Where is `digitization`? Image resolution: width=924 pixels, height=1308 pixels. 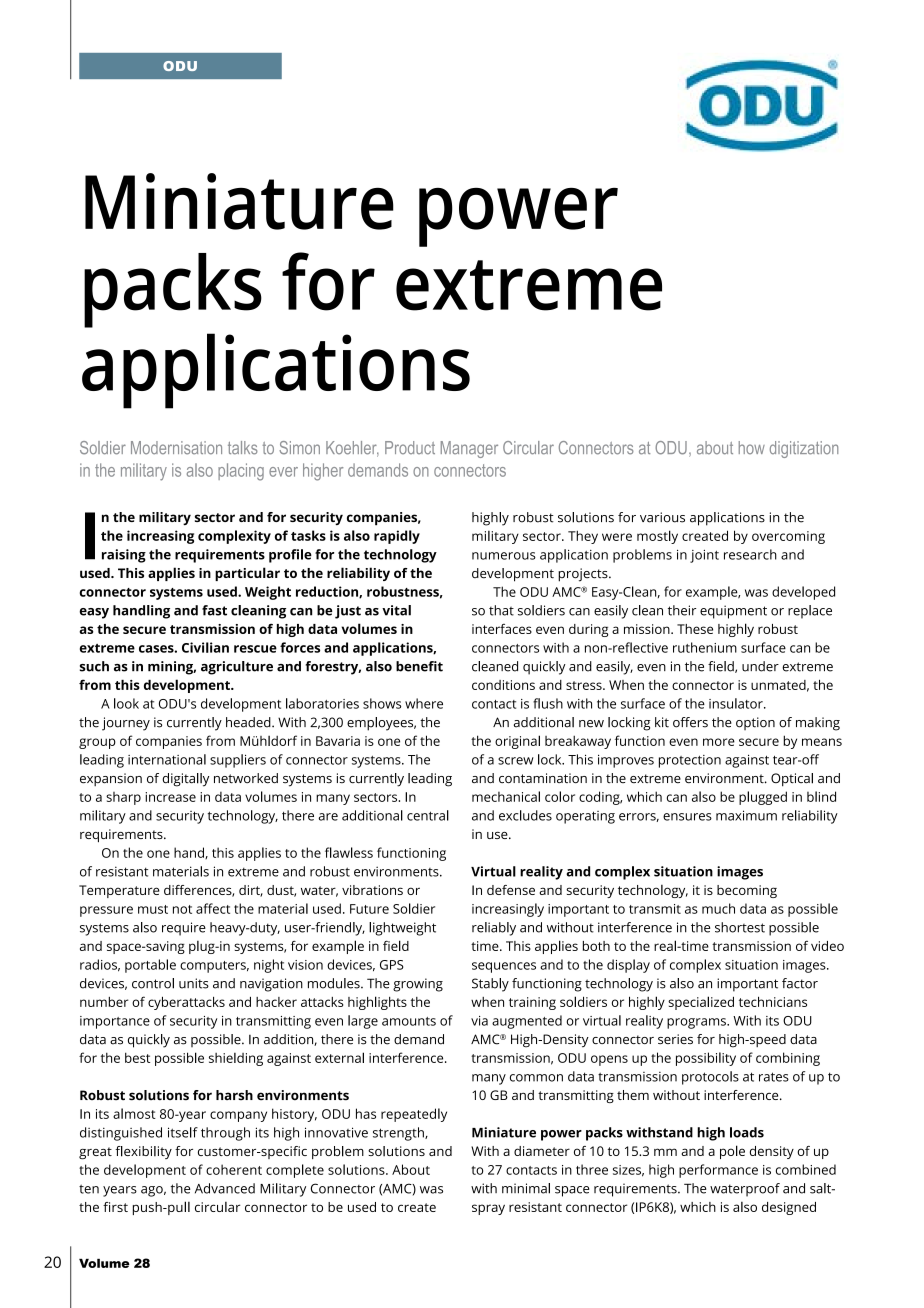
digitization is located at coordinates (804, 449).
